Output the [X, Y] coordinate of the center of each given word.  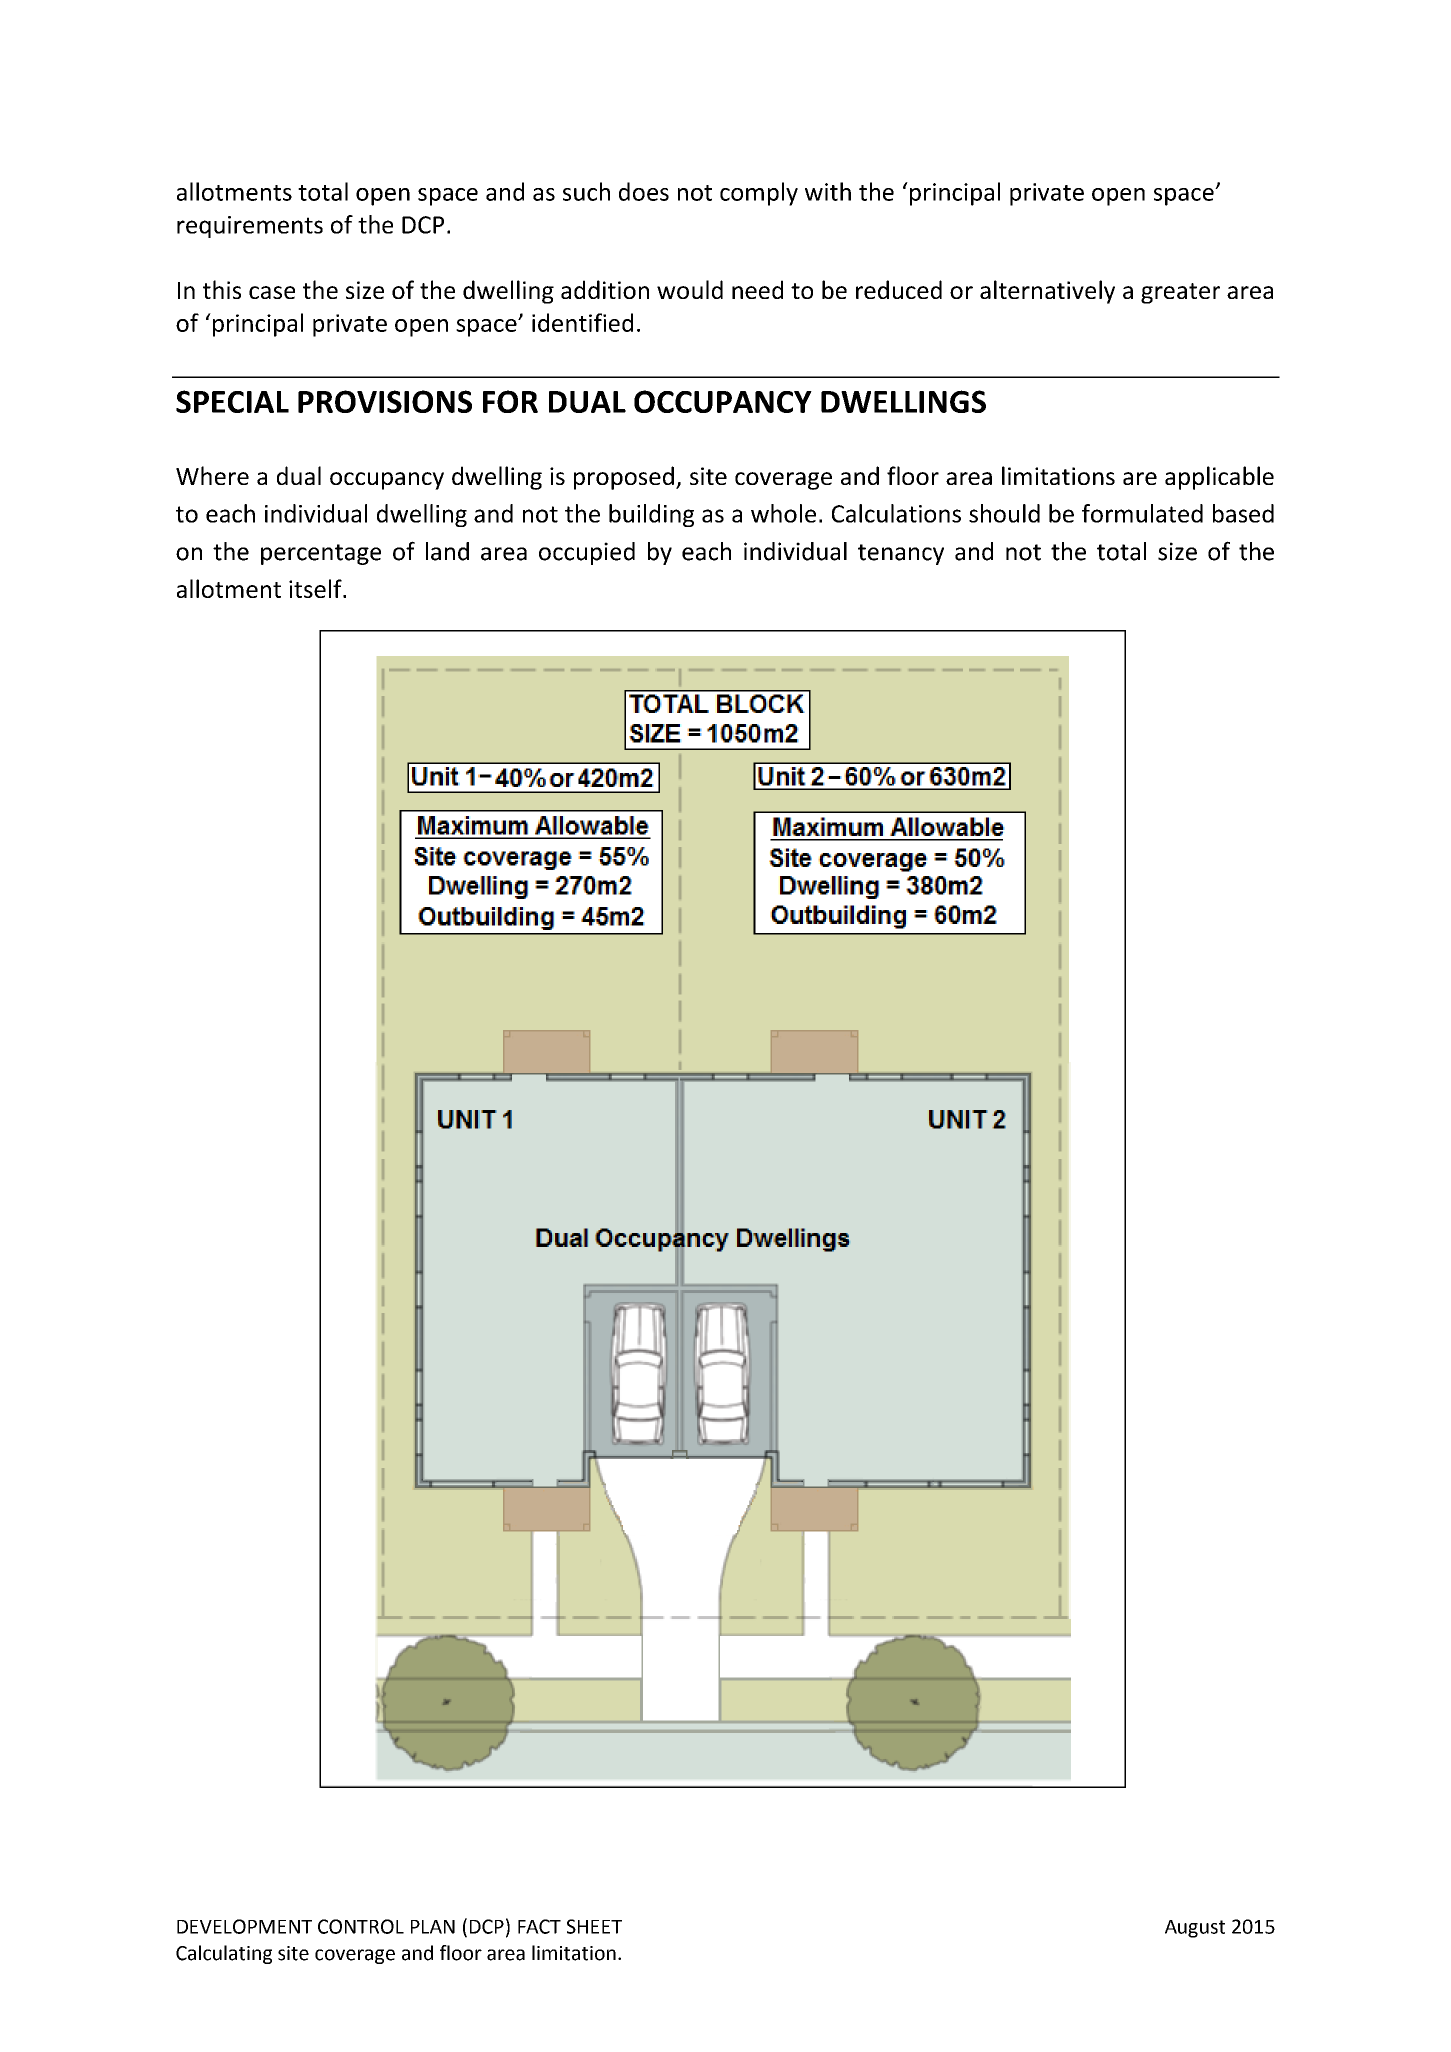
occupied [587, 553]
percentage [321, 554]
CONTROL [361, 1926]
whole [783, 513]
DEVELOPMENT [244, 1926]
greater [1180, 293]
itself [316, 588]
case [272, 292]
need [757, 289]
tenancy [901, 554]
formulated [1142, 513]
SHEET [594, 1926]
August [1195, 1929]
